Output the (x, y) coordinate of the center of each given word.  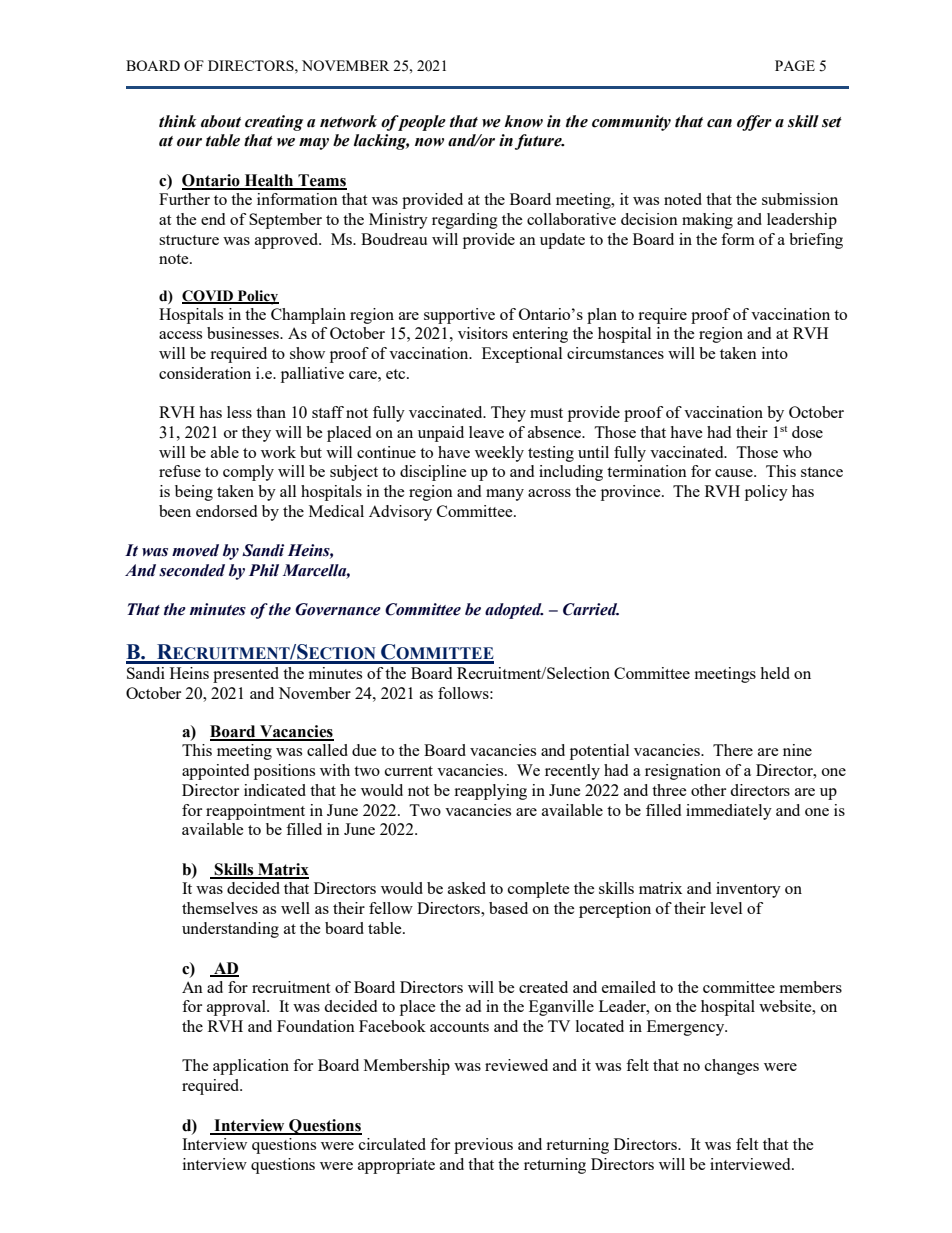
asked (467, 888)
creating (274, 123)
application (251, 1067)
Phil (264, 570)
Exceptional (522, 355)
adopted (514, 611)
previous (483, 1146)
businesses (244, 333)
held (775, 673)
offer (754, 123)
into (775, 353)
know (523, 121)
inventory (748, 890)
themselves (220, 908)
